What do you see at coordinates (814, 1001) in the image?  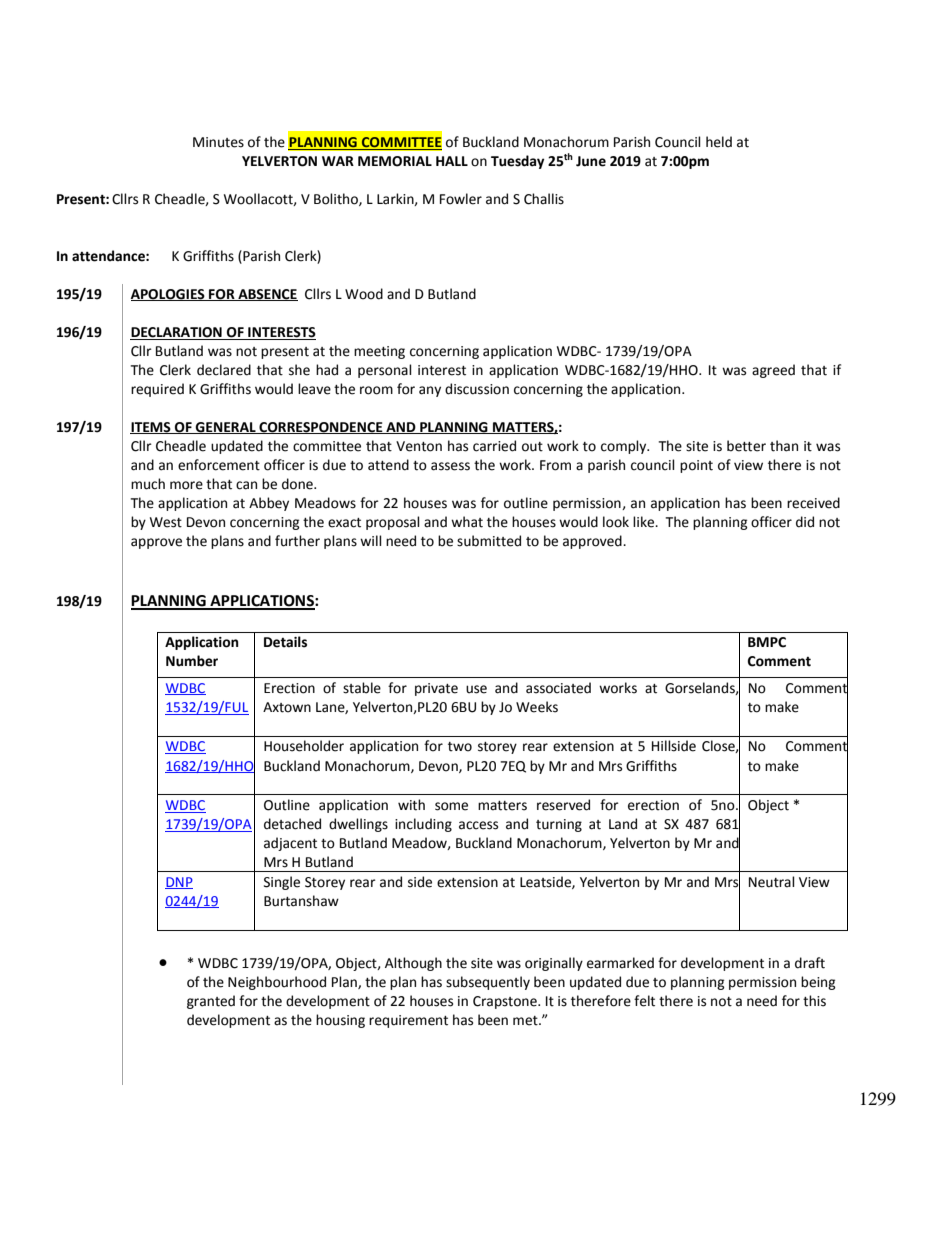 I see `this` at bounding box center [814, 1001].
